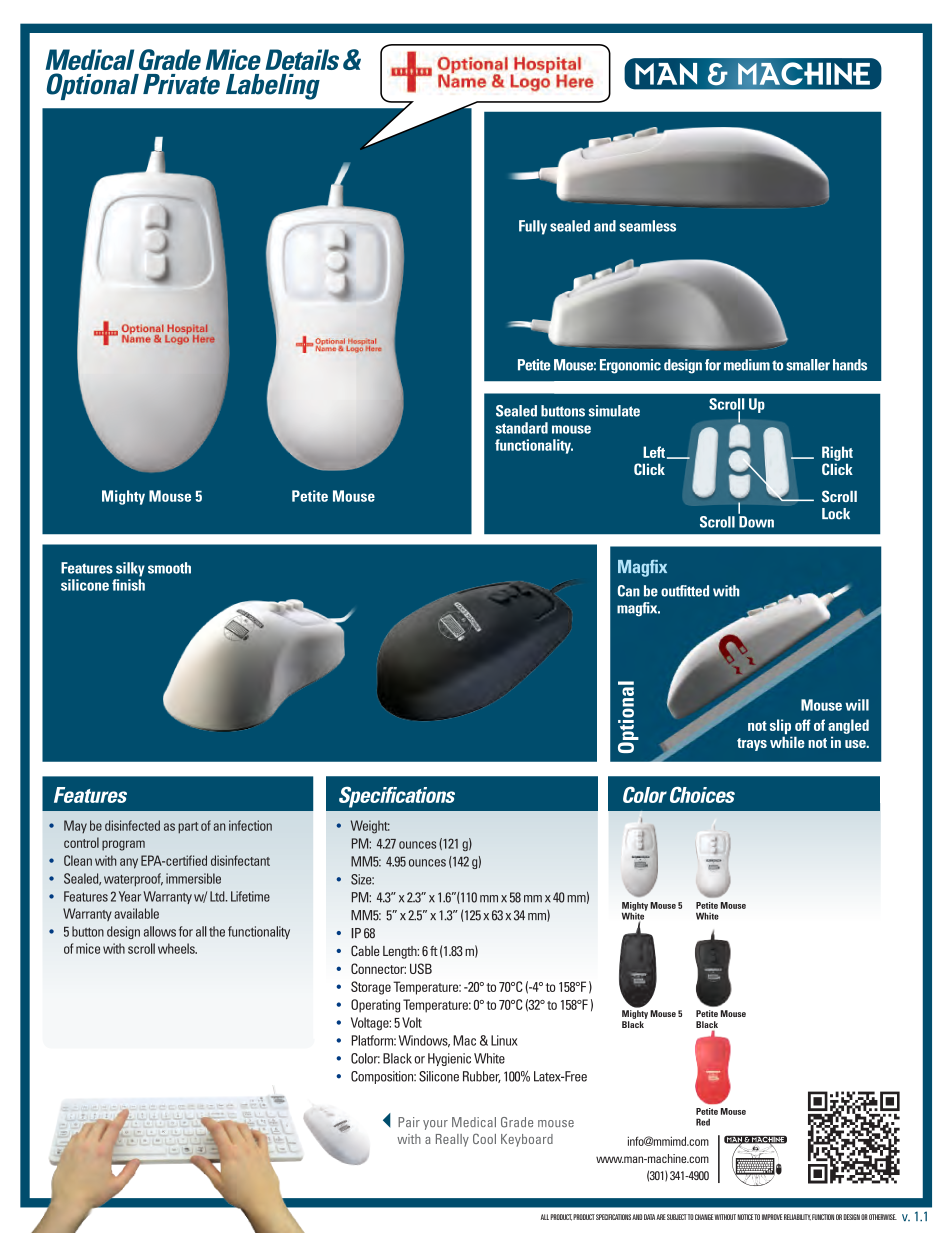 This screenshot has height=1233, width=952. I want to click on Pair, so click(409, 1122).
